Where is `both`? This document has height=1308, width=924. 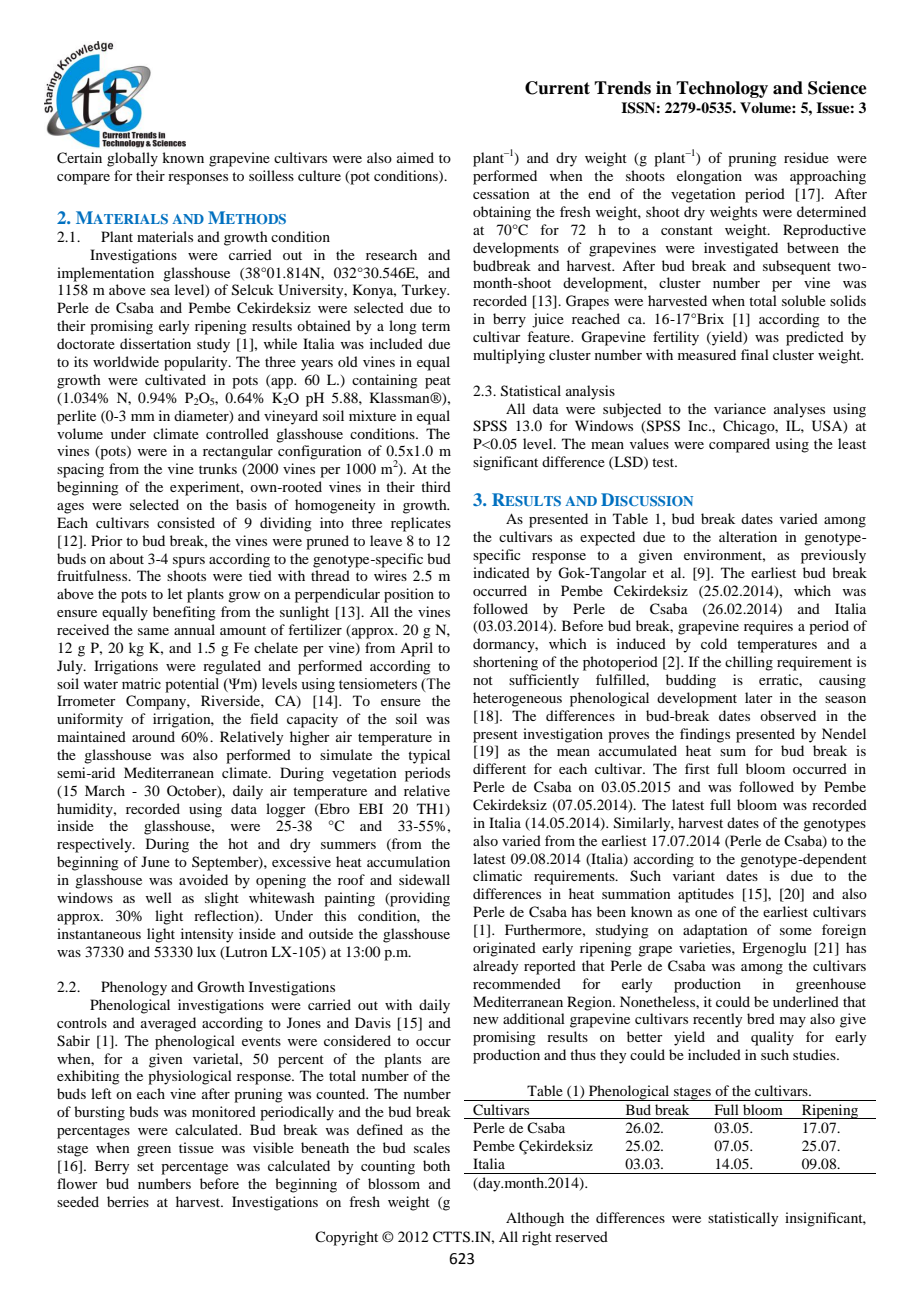 both is located at coordinates (436, 1165).
